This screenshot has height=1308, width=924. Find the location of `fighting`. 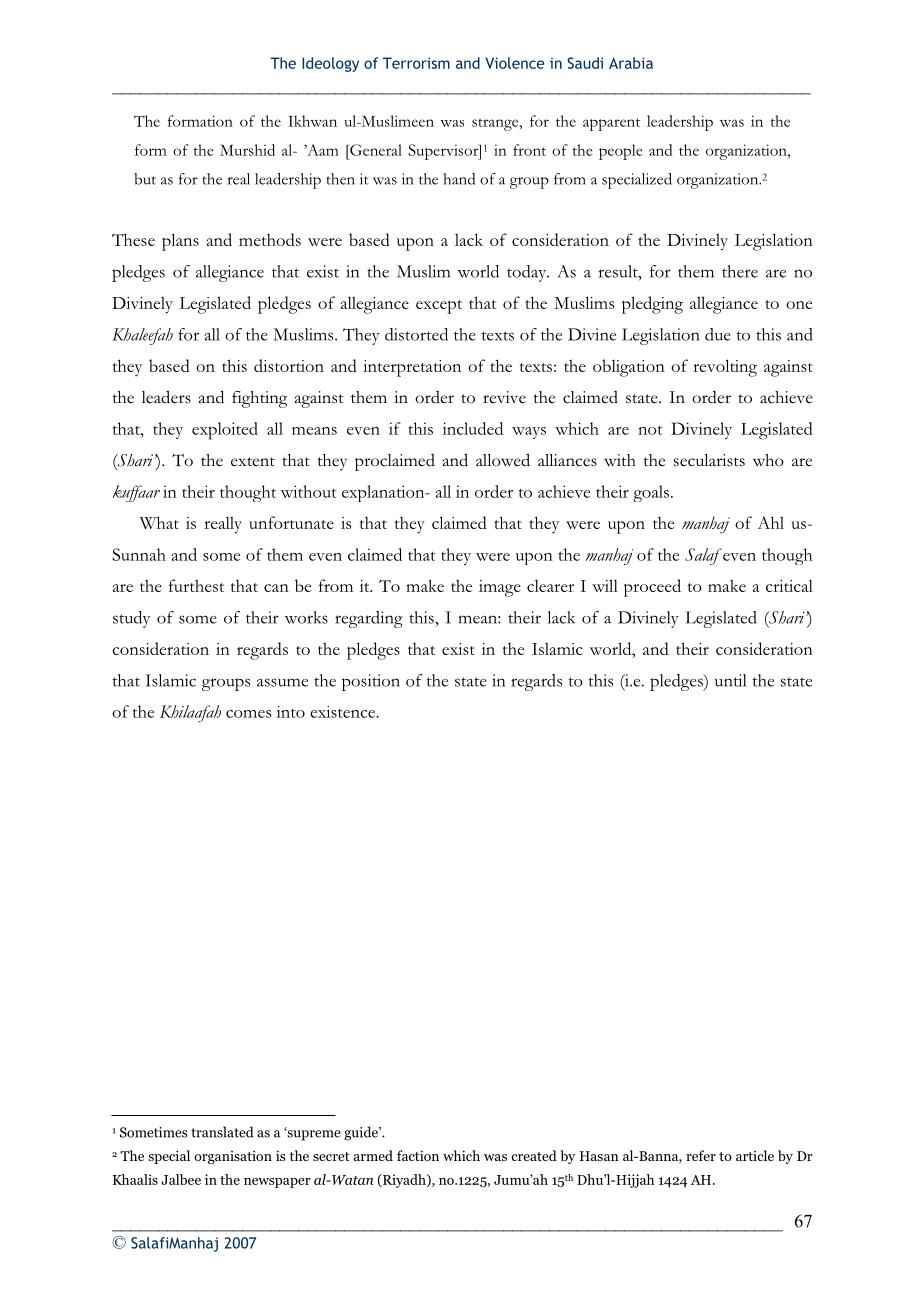

fighting is located at coordinates (259, 399).
